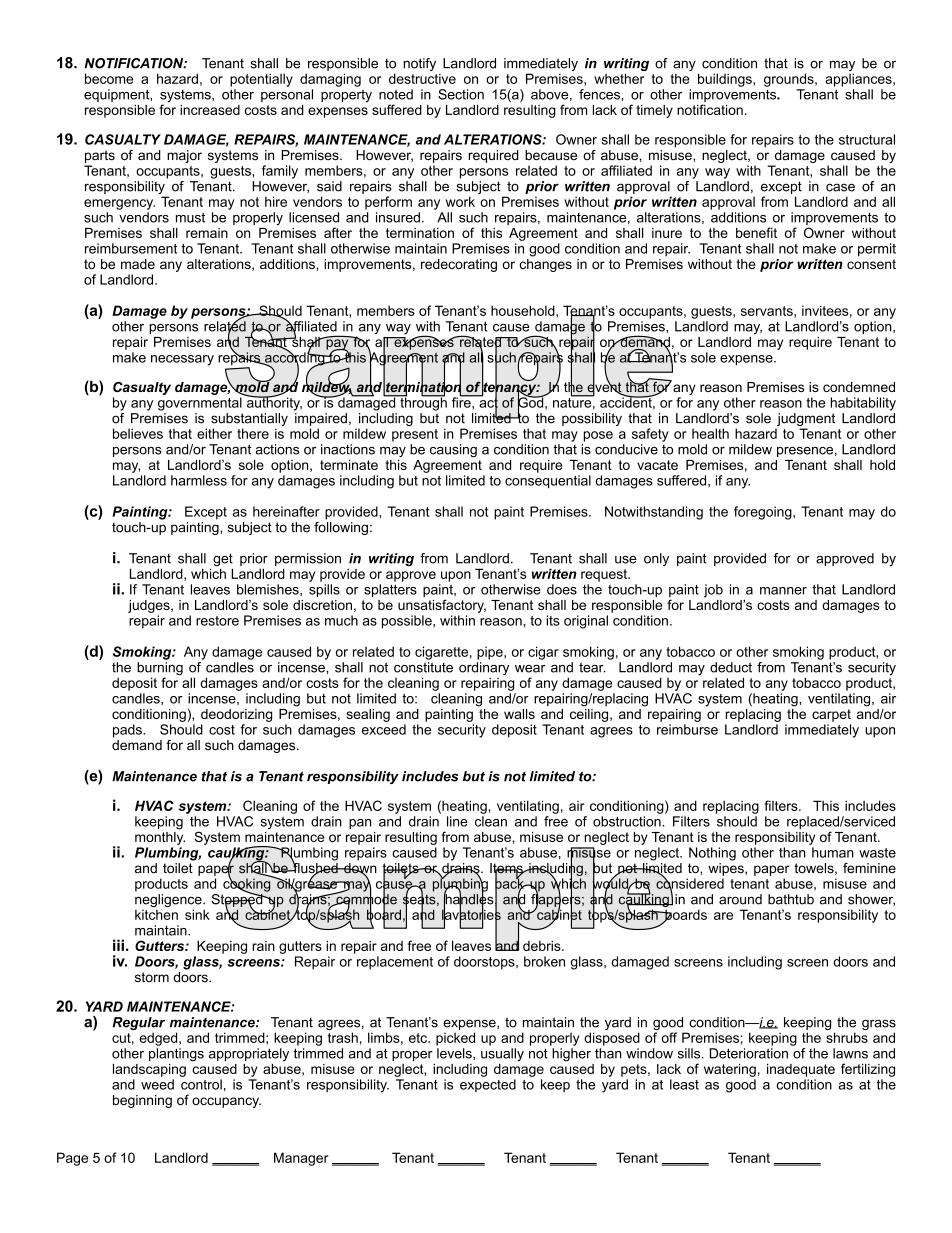 Image resolution: width=952 pixels, height=1233 pixels. What do you see at coordinates (867, 139) in the document?
I see `structural` at bounding box center [867, 139].
